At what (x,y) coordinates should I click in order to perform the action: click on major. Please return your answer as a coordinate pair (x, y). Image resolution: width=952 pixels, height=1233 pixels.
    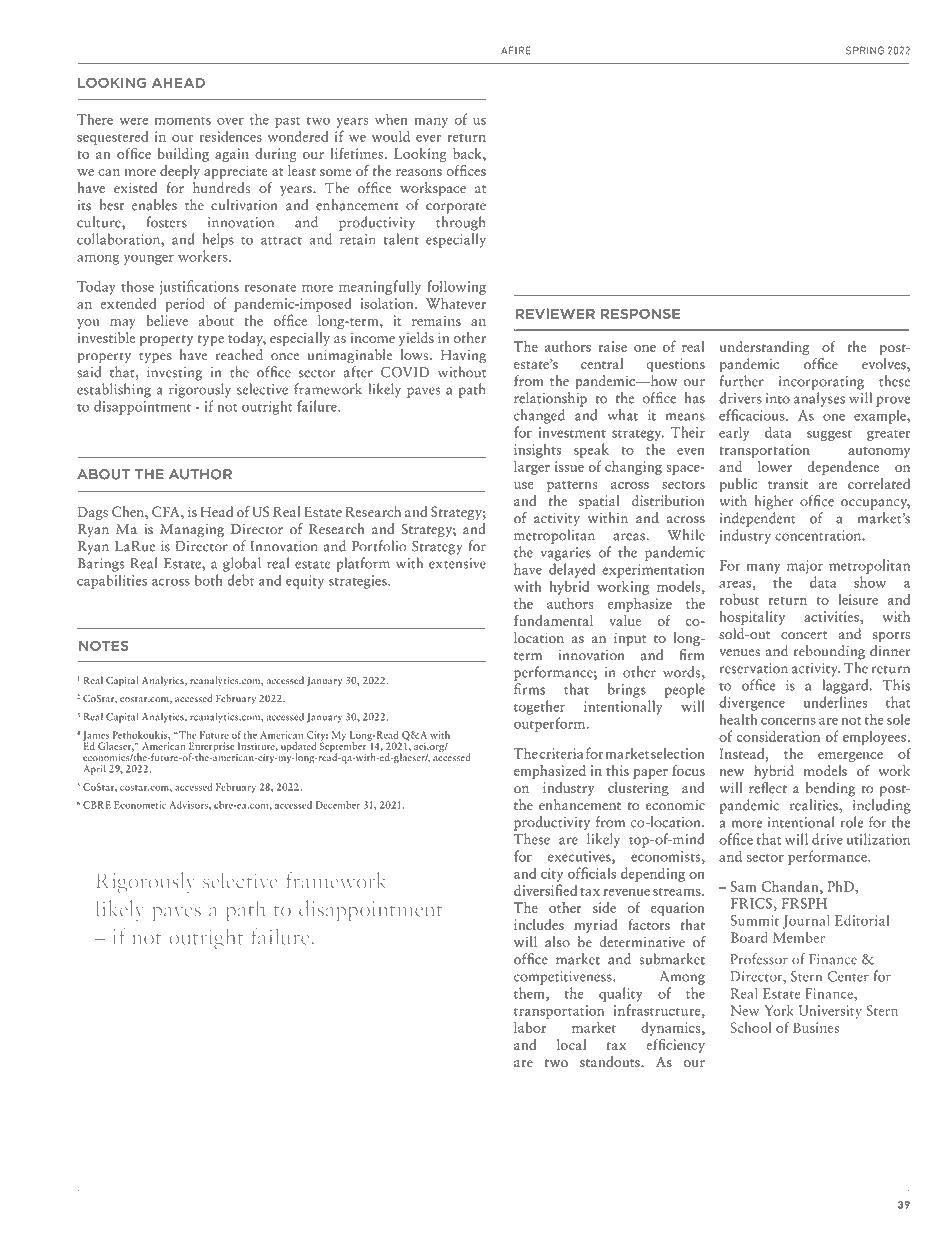
    Looking at the image, I should click on (805, 567).
